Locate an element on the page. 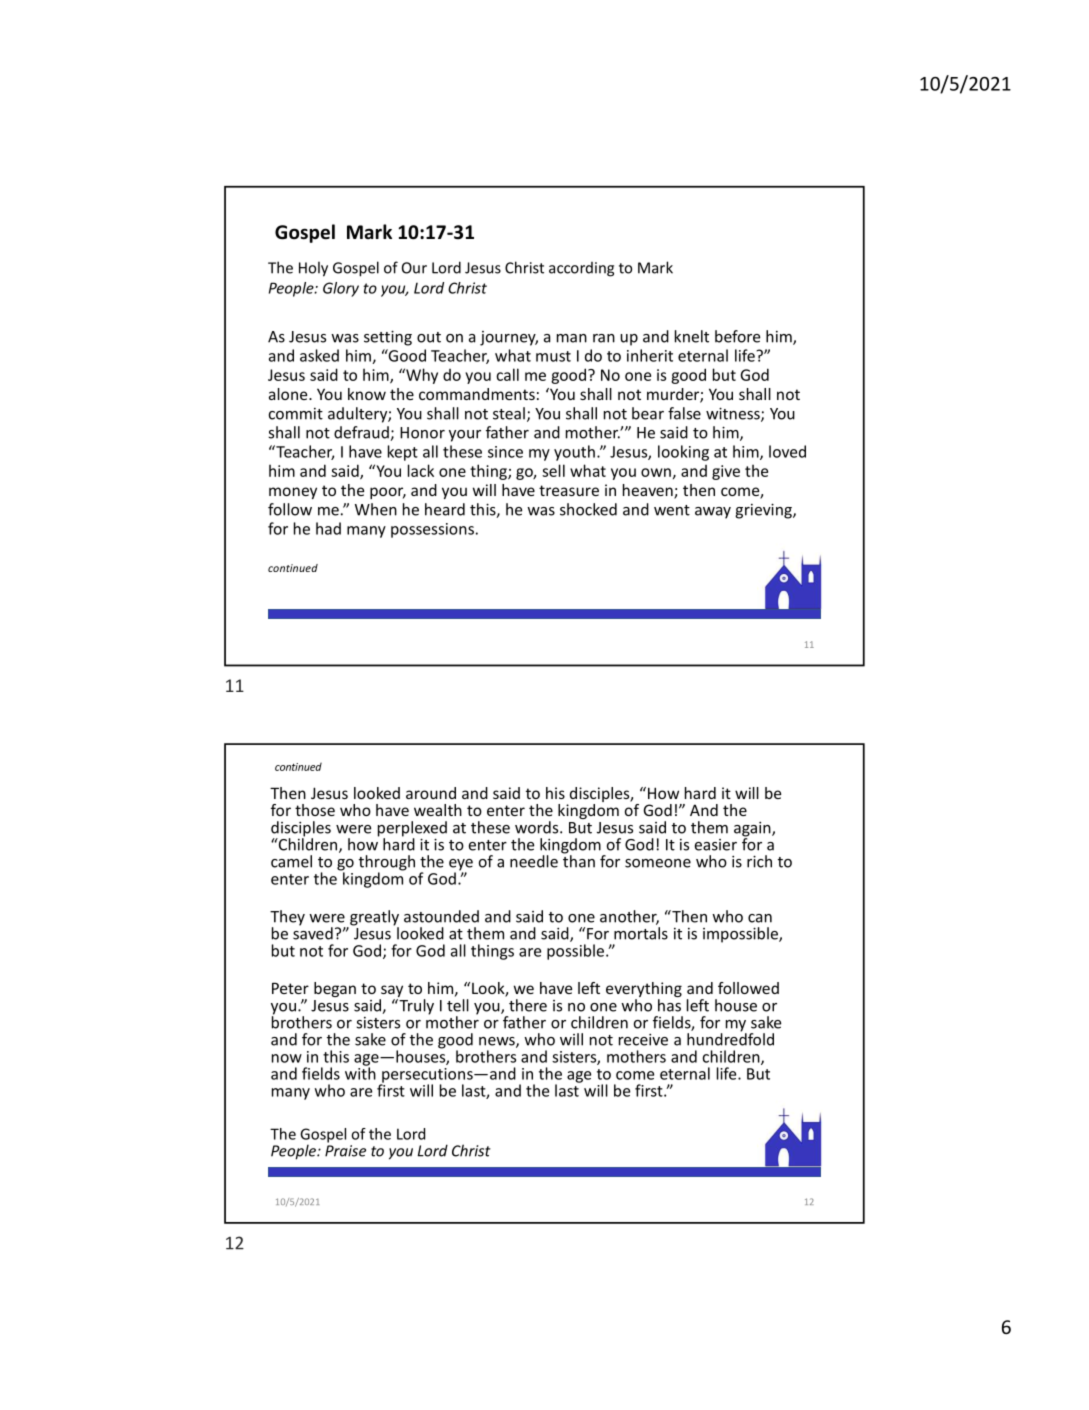 The image size is (1089, 1410). words is located at coordinates (538, 827).
